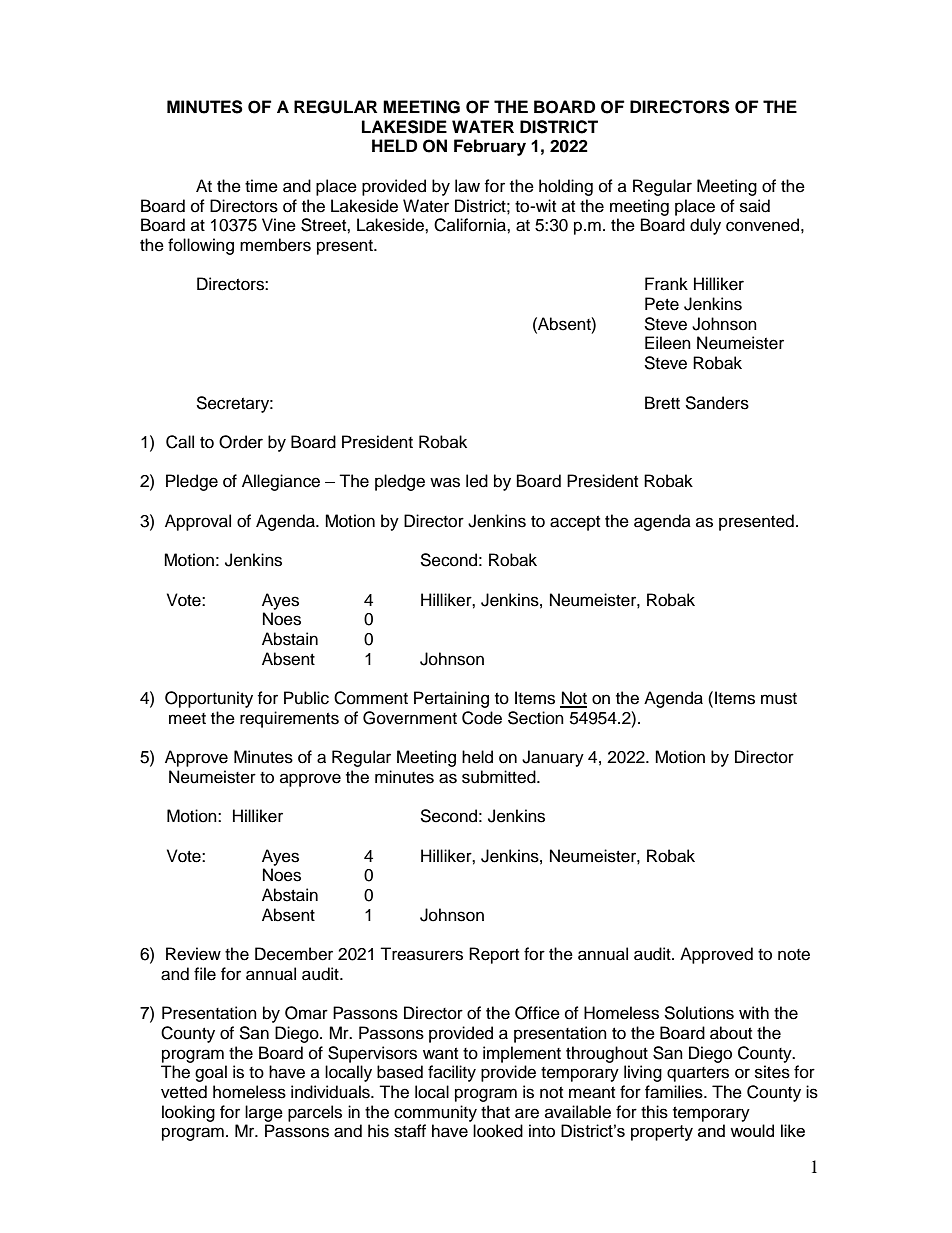  Describe the element at coordinates (306, 698) in the screenshot. I see `Public` at that location.
